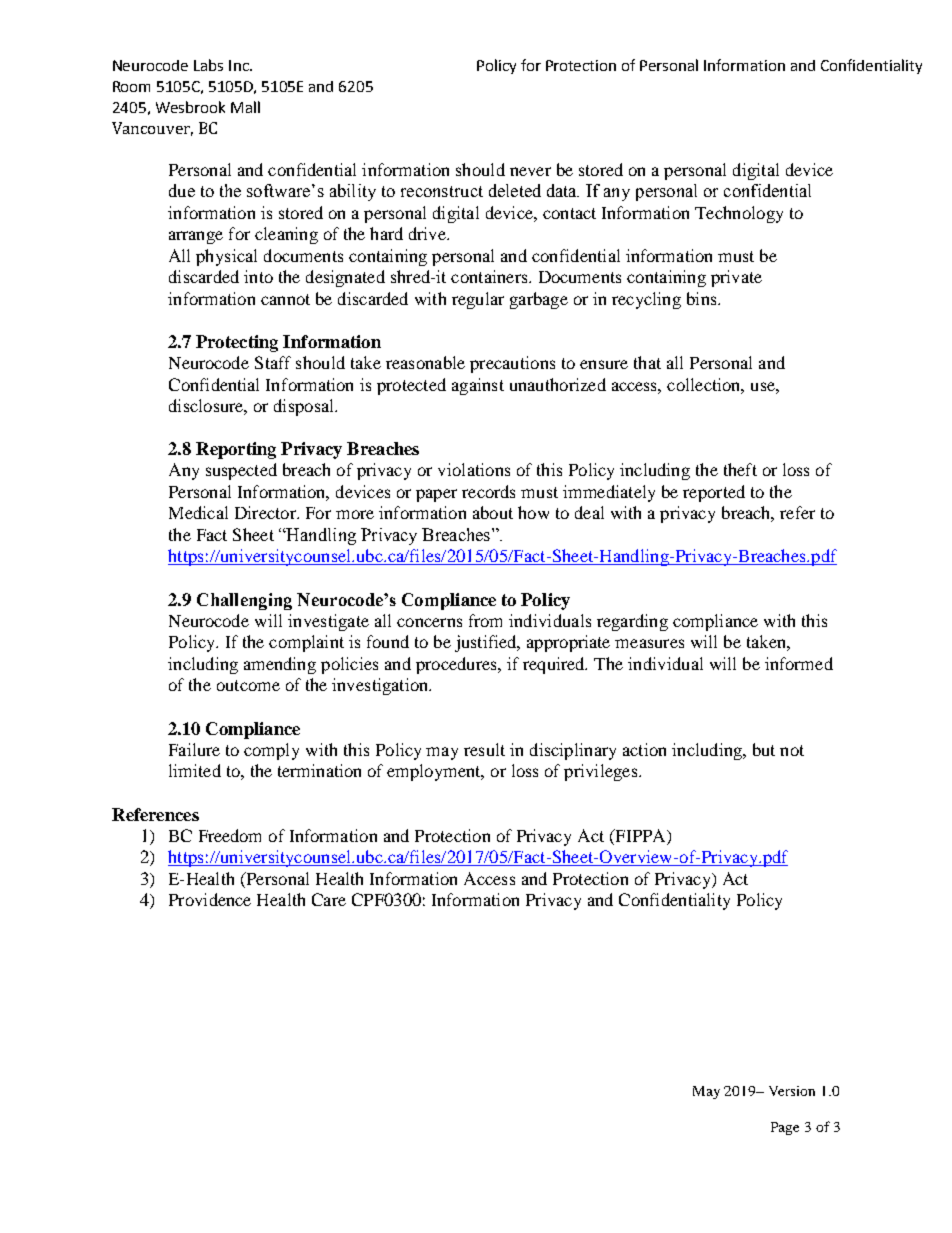 This screenshot has width=952, height=1233. I want to click on never, so click(530, 171).
